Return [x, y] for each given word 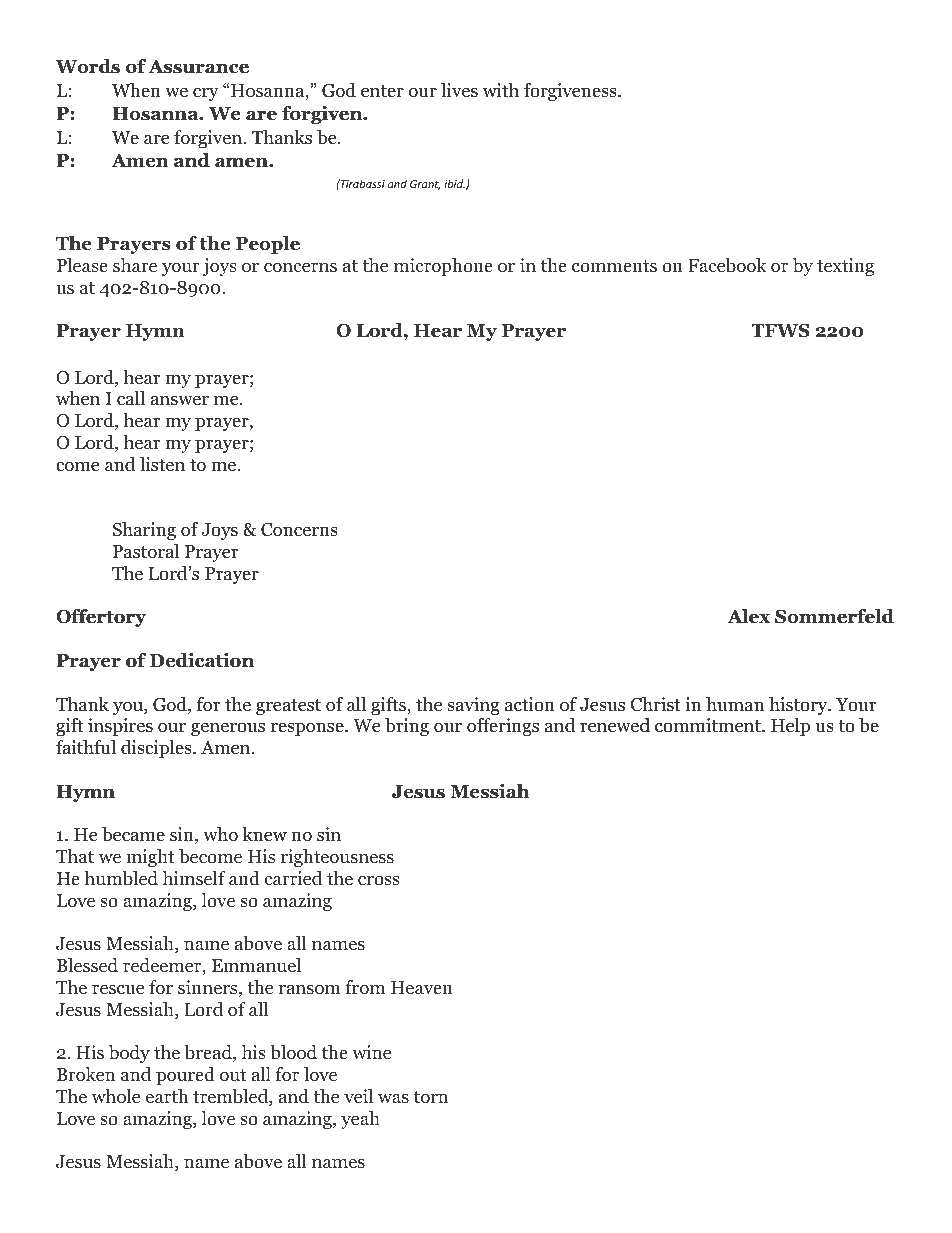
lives [459, 90]
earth [167, 1096]
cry [206, 94]
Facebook [727, 265]
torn [431, 1097]
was [393, 1098]
